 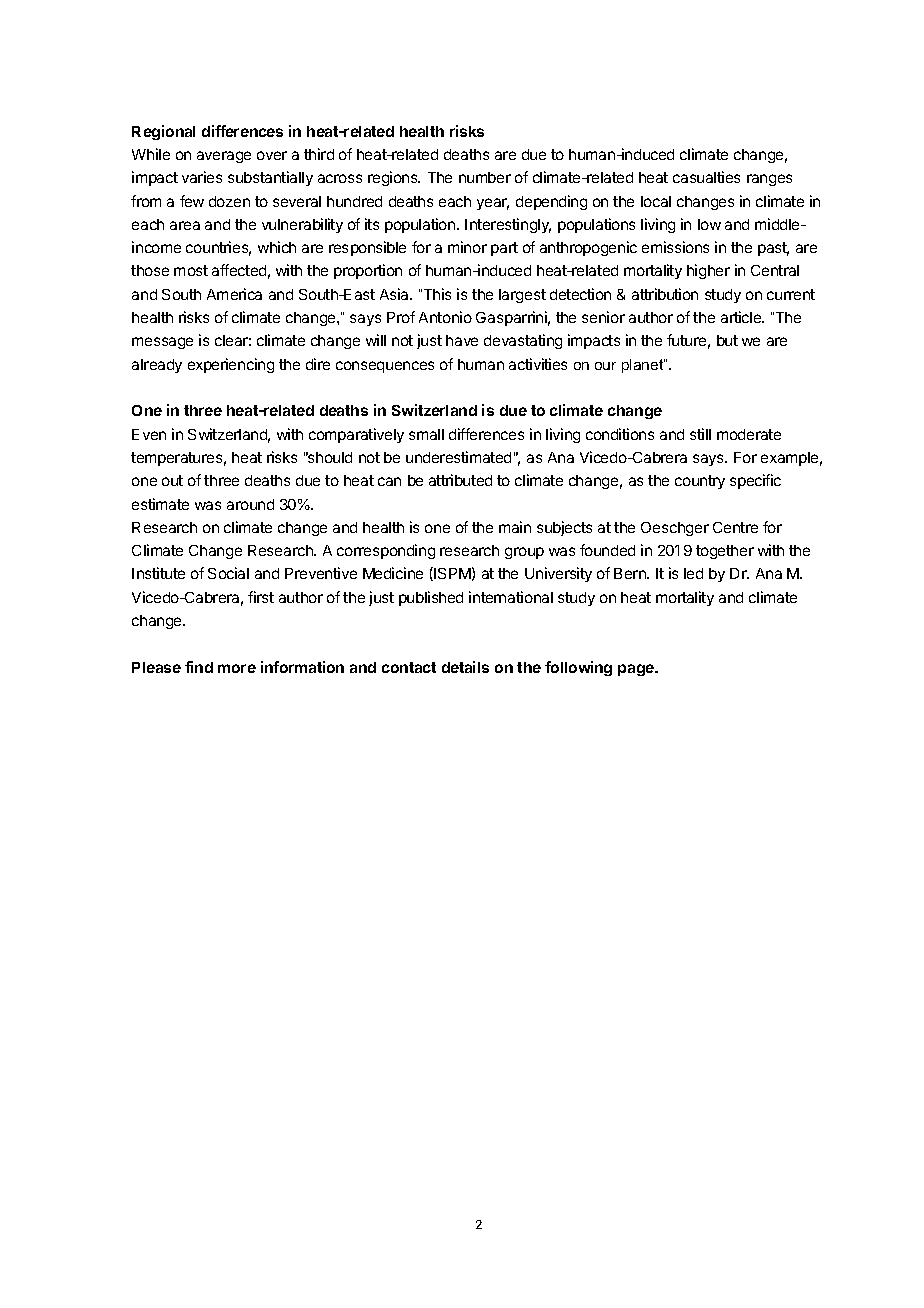 I want to click on details, so click(x=465, y=667).
